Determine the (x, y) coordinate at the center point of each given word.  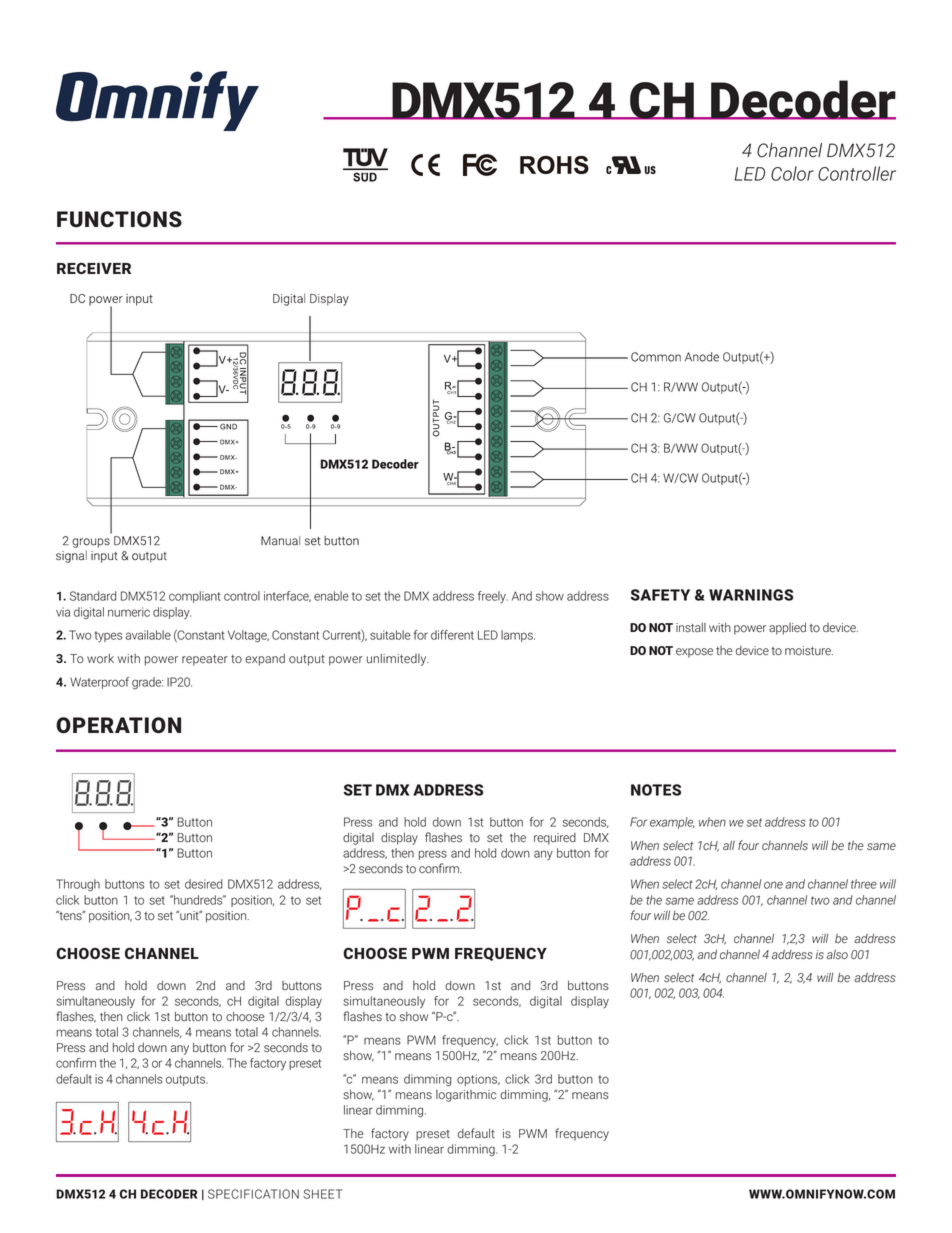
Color (792, 173)
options (478, 1080)
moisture (809, 651)
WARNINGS (751, 595)
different (452, 635)
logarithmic (466, 1096)
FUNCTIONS (119, 219)
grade (147, 683)
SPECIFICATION (253, 1194)
